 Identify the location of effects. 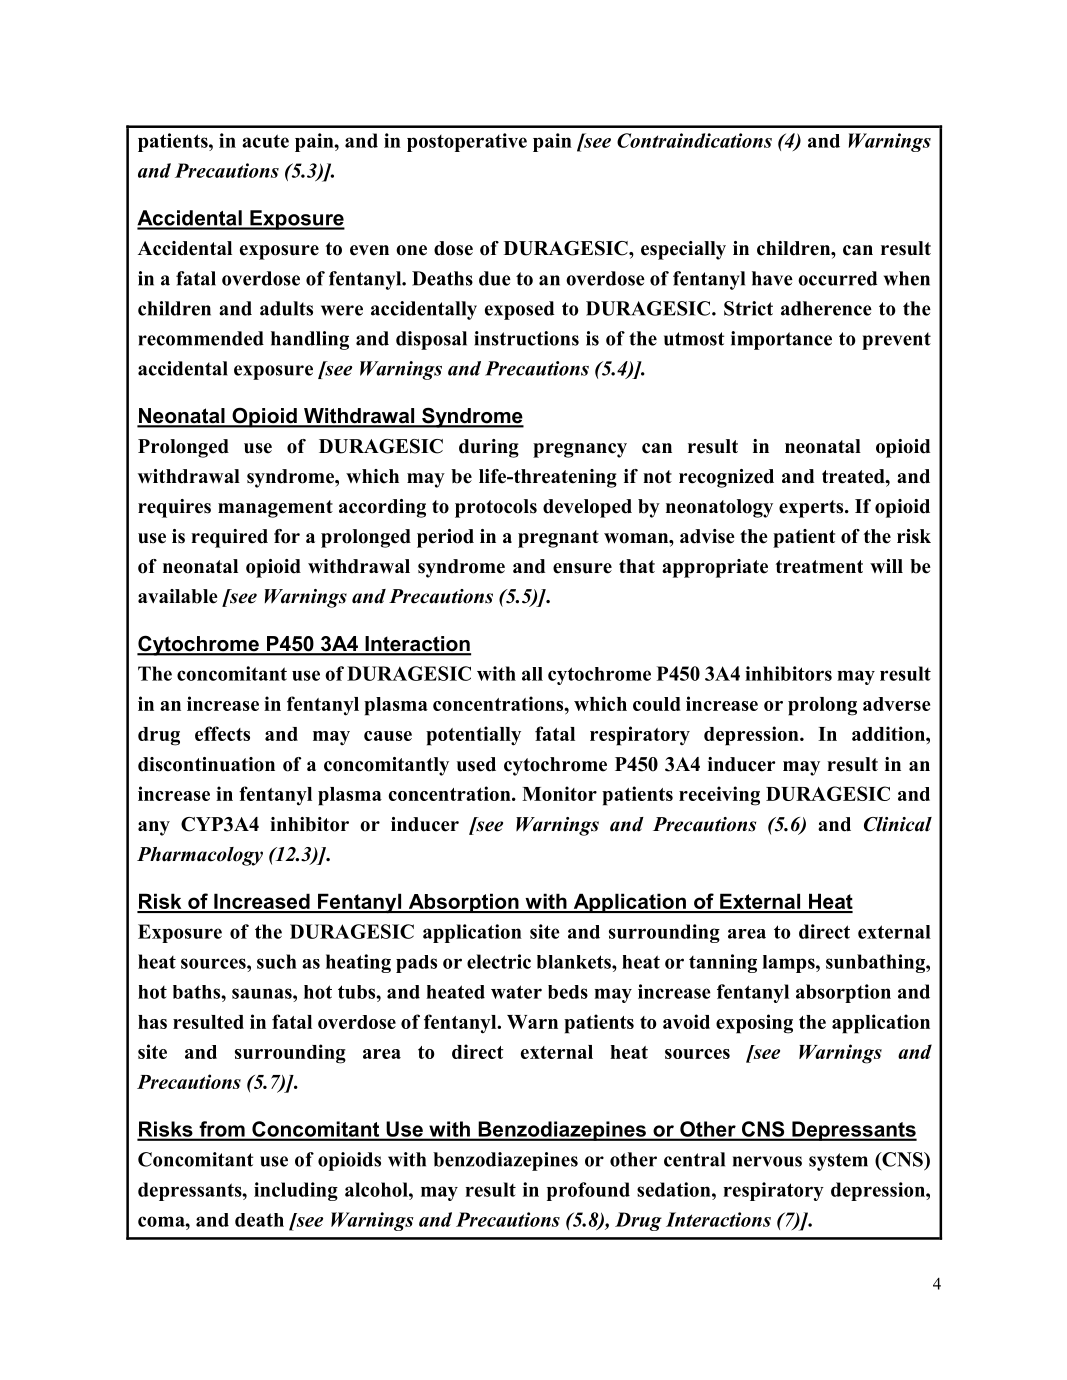
(222, 733).
